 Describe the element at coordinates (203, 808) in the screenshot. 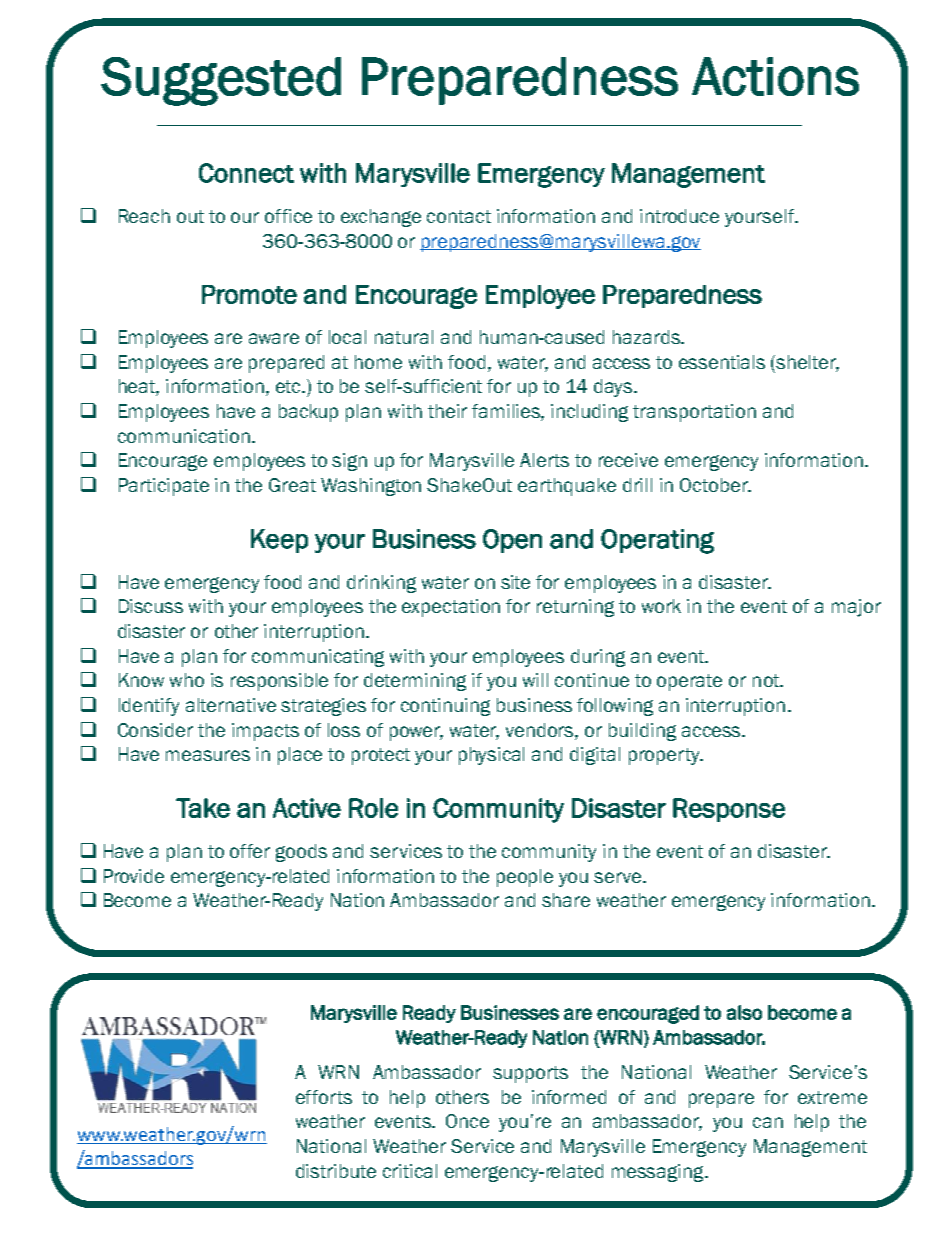

I see `Take` at that location.
